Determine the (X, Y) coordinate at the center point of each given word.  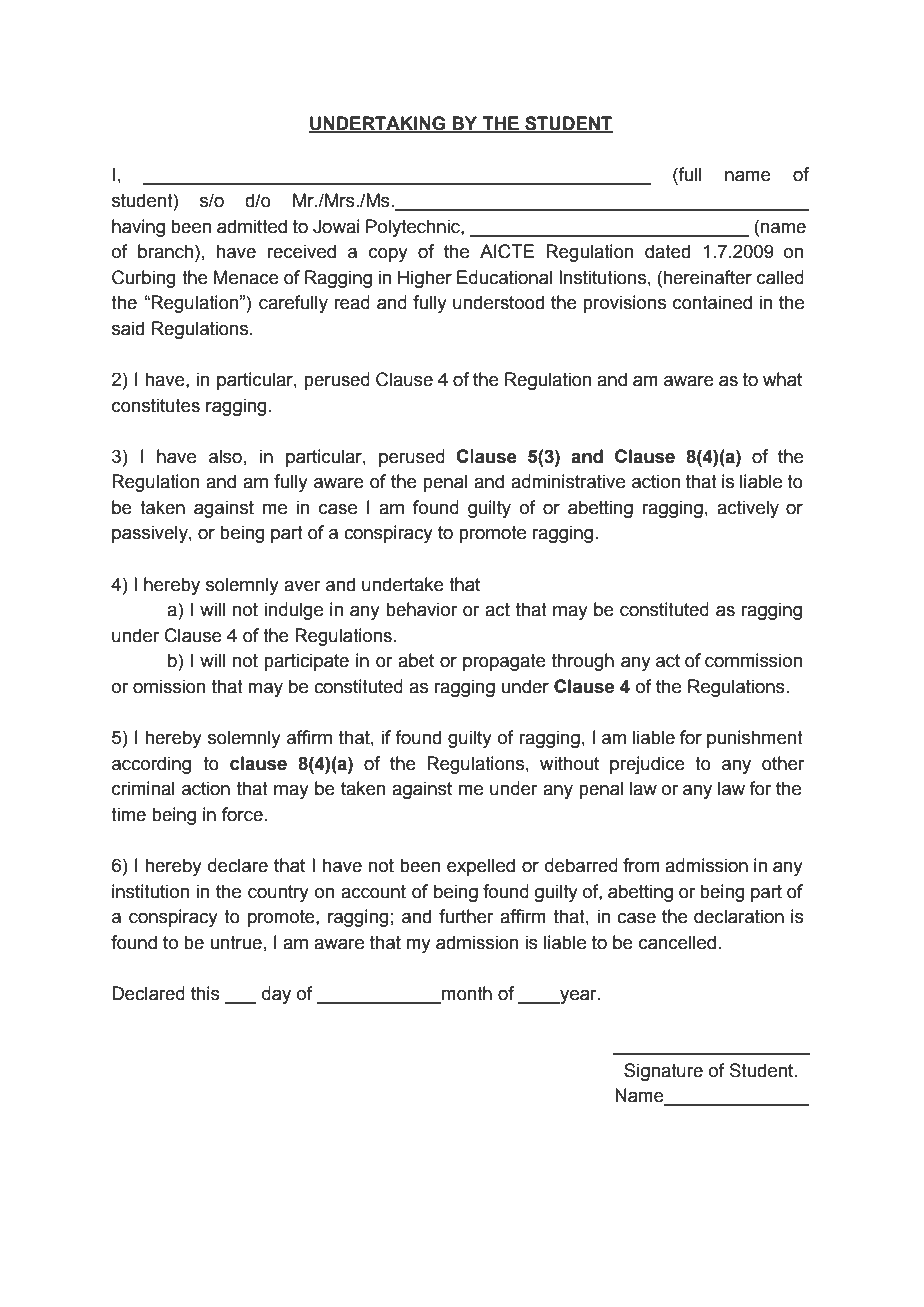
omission (169, 686)
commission (753, 660)
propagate (504, 662)
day (276, 995)
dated (667, 251)
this (205, 993)
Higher (425, 279)
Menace (246, 277)
